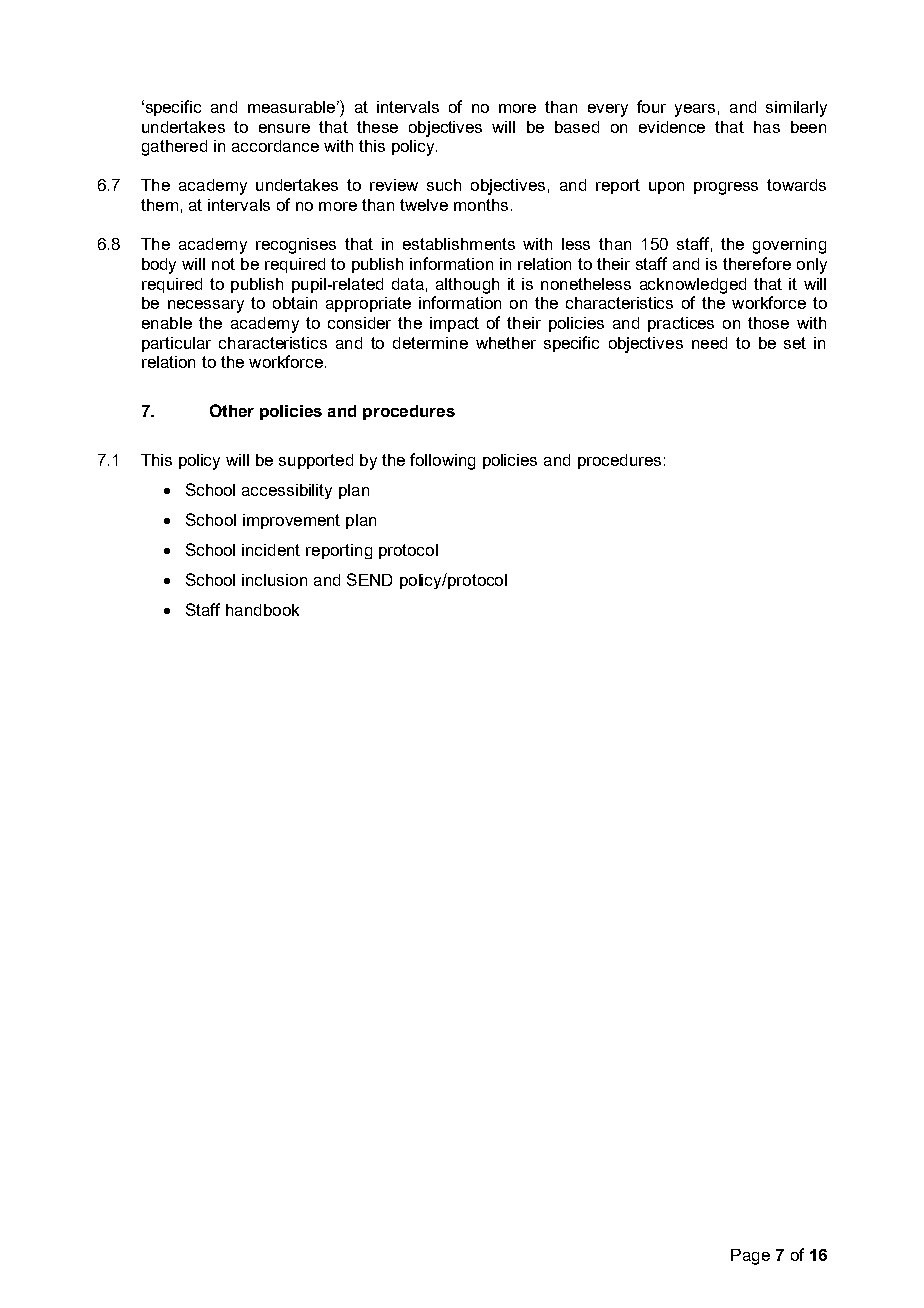 The height and width of the document is (1308, 924). What do you see at coordinates (750, 1257) in the document?
I see `Page` at bounding box center [750, 1257].
